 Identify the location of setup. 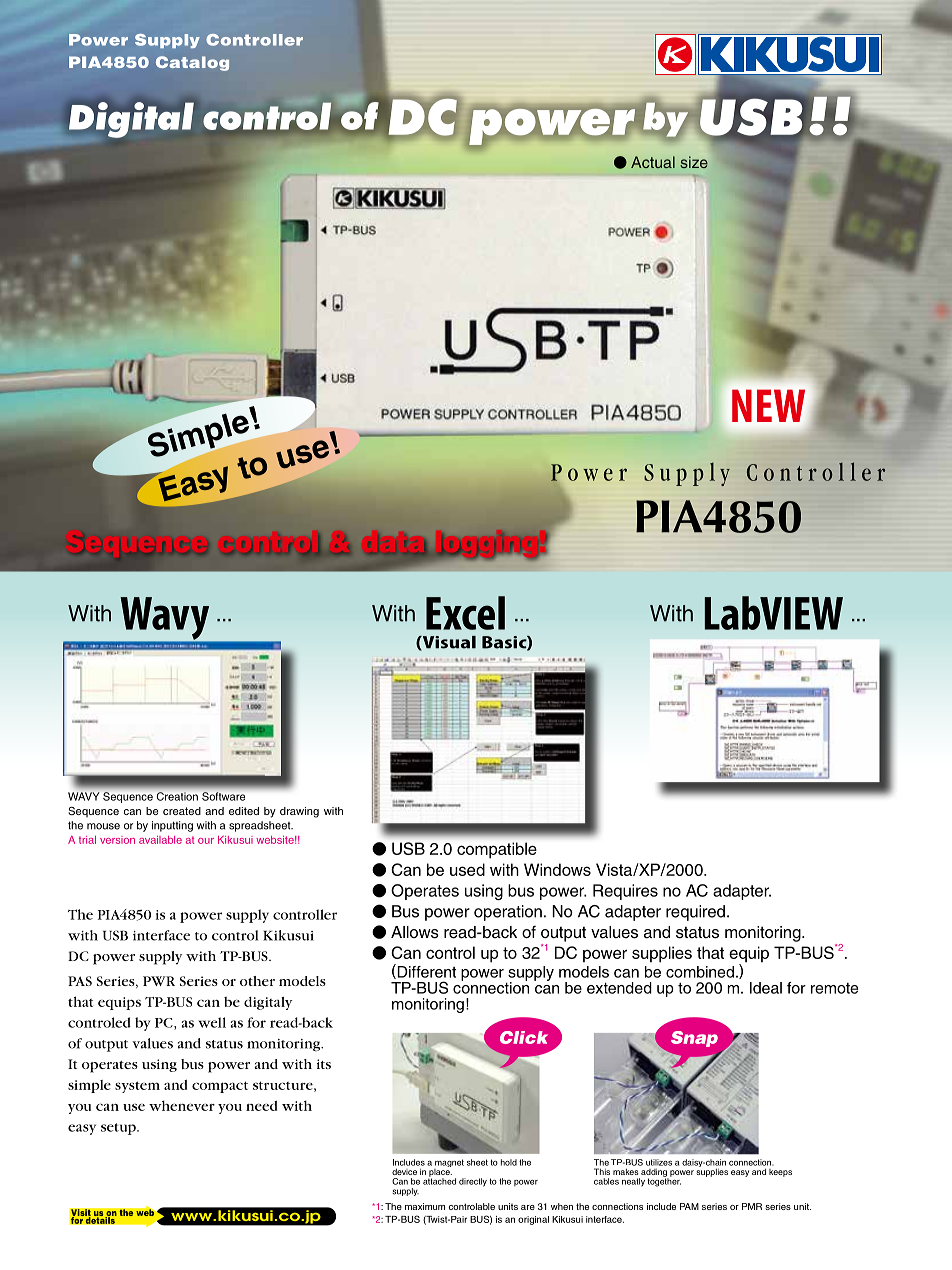
(119, 1129).
